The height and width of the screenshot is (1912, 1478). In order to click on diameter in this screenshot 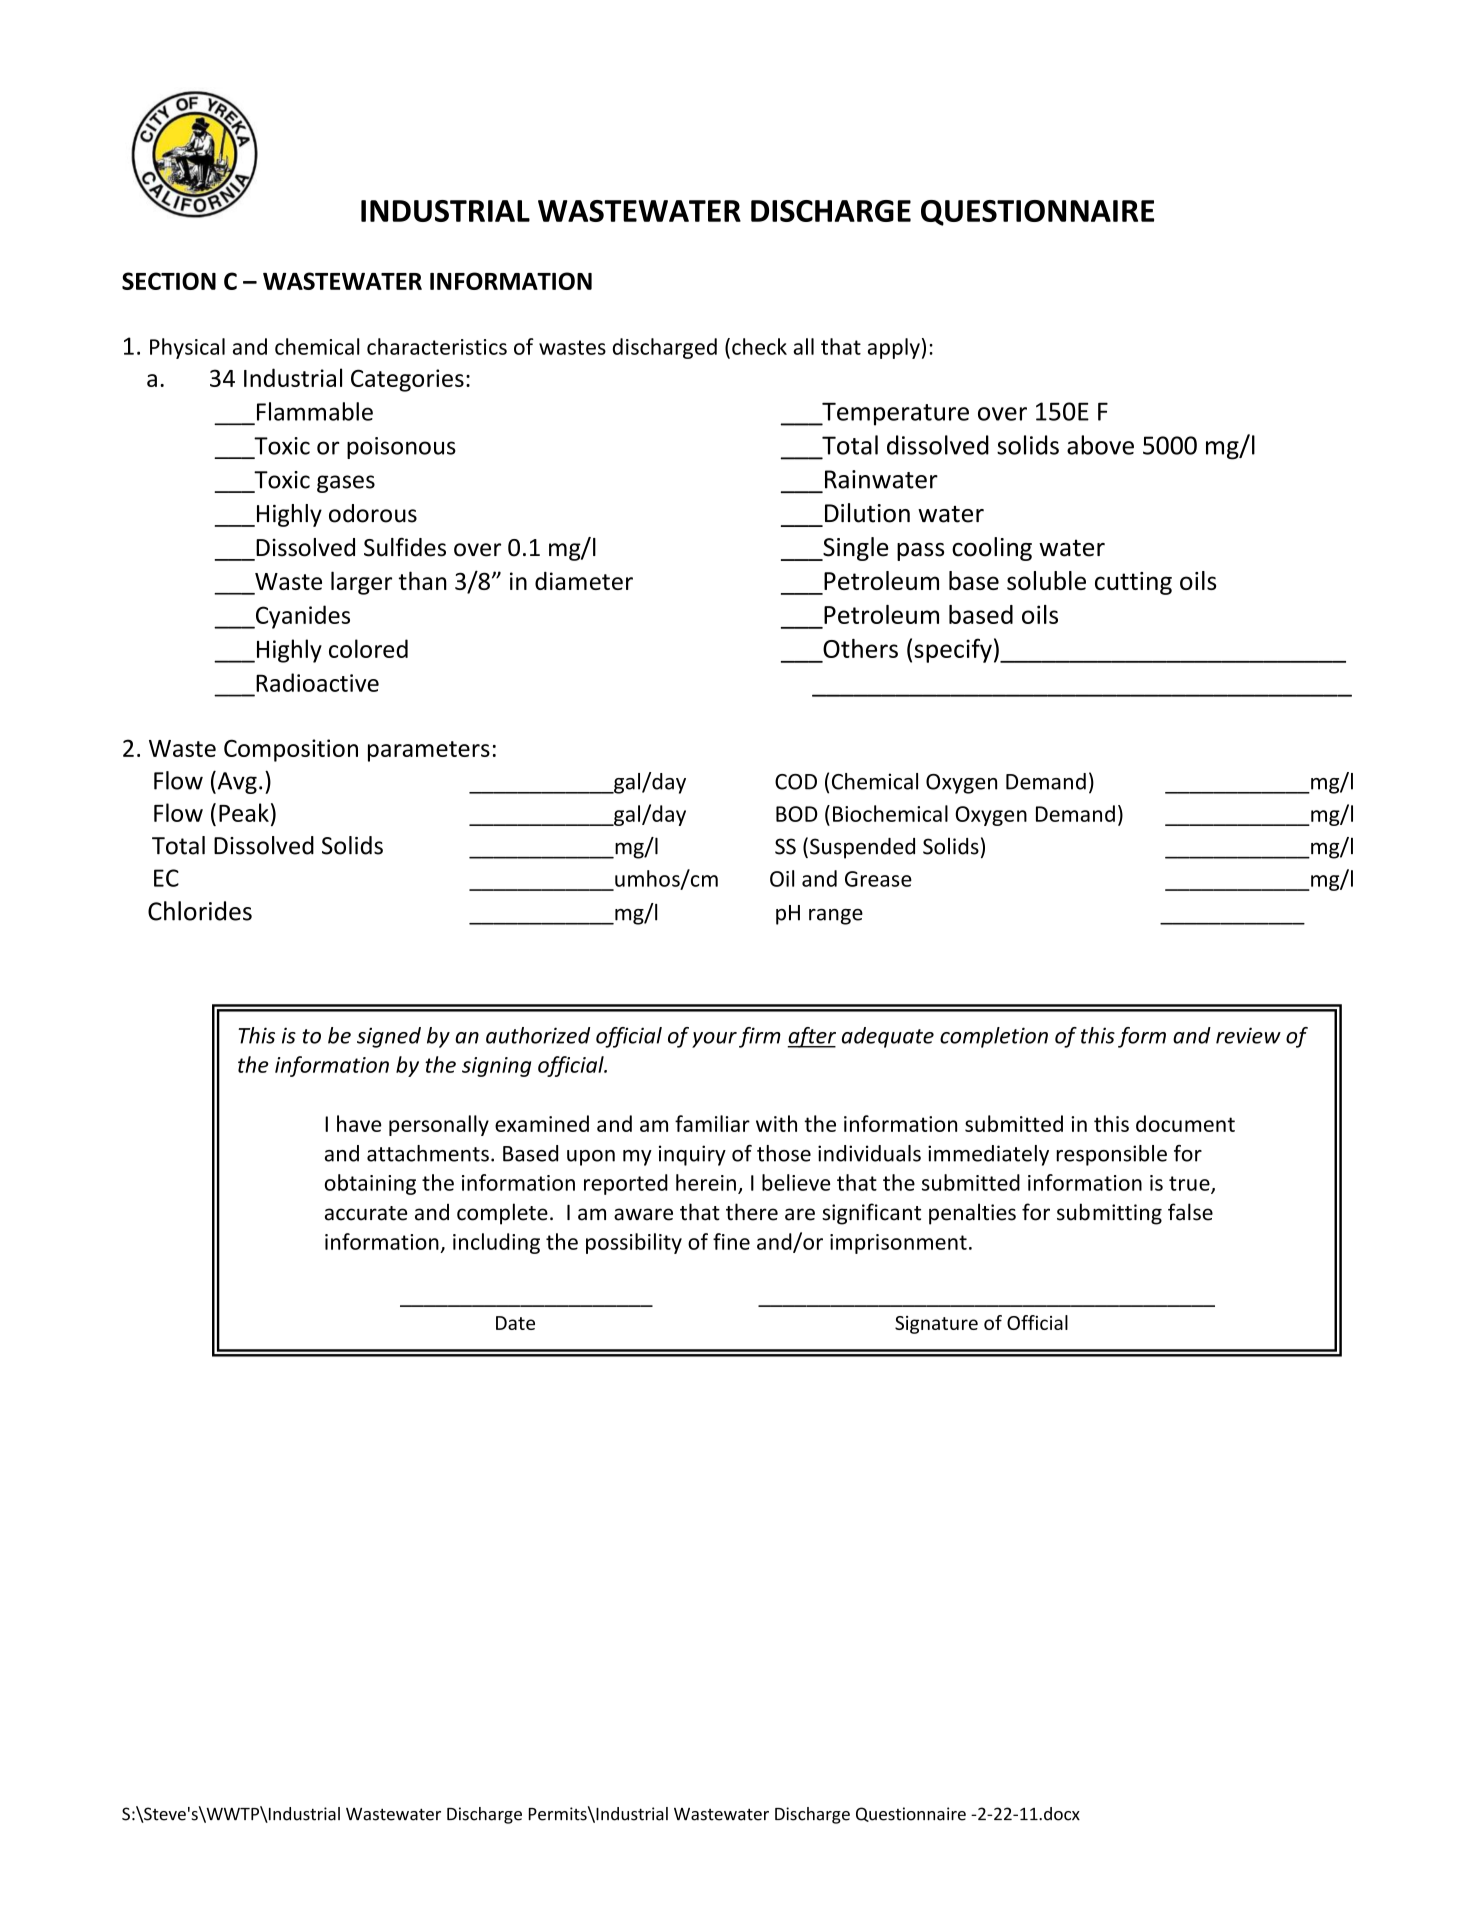, I will do `click(584, 581)`.
